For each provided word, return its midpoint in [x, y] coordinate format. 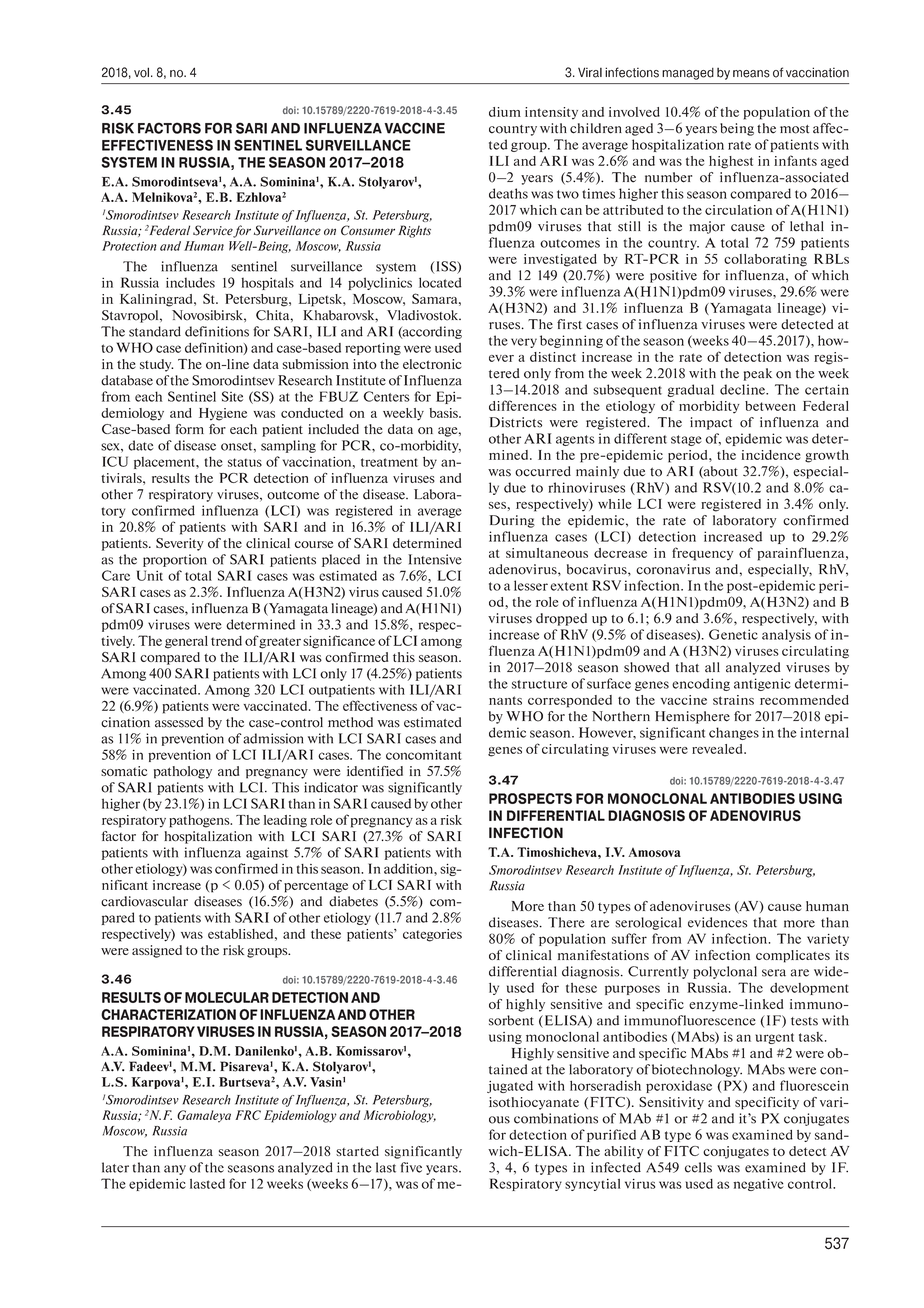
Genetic [733, 634]
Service [213, 230]
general [186, 642]
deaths [508, 193]
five [411, 1167]
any [175, 1170]
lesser [531, 585]
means [751, 74]
